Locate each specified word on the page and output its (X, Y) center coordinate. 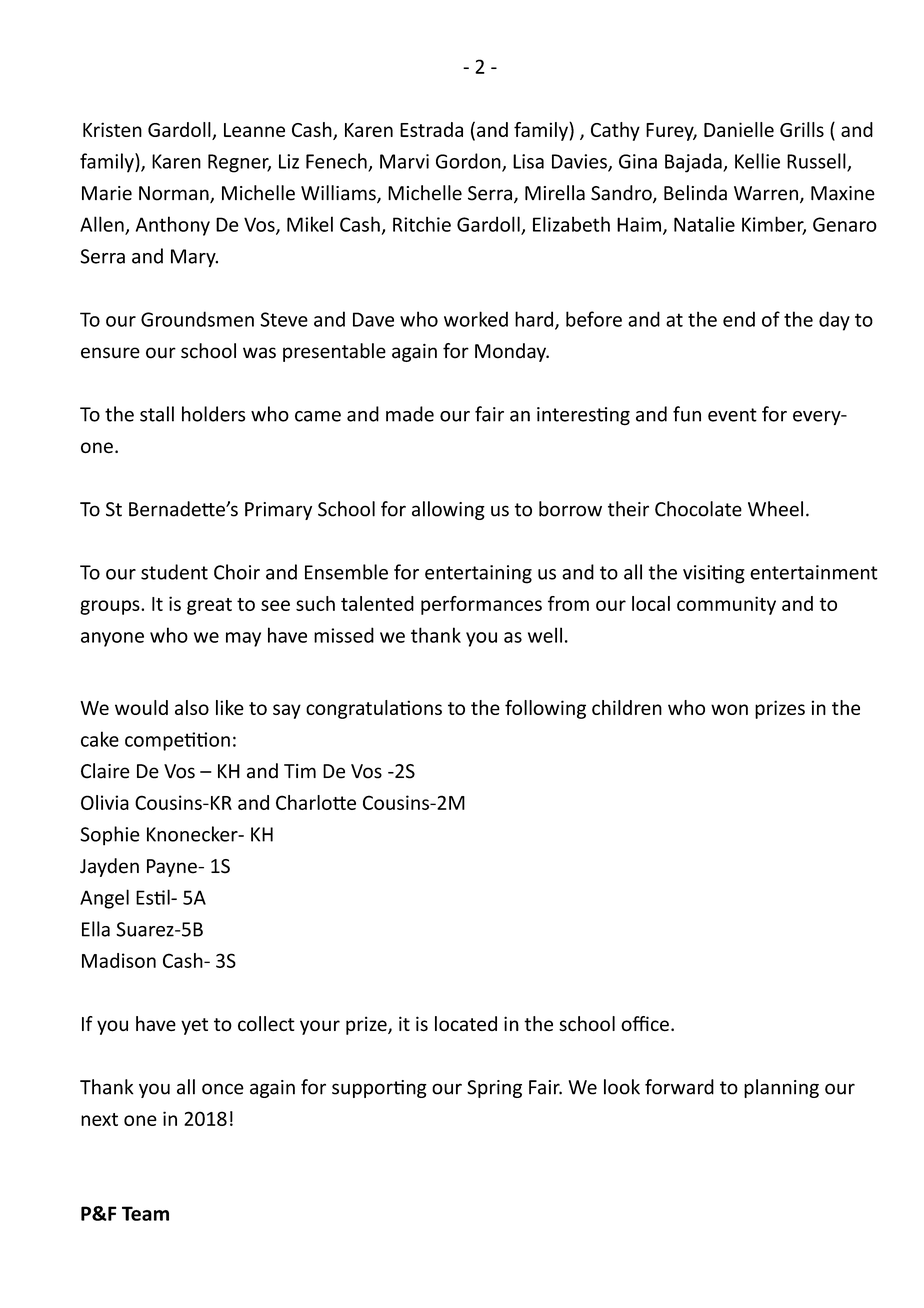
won (729, 709)
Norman (175, 194)
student (174, 572)
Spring (494, 1089)
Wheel (775, 509)
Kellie (757, 161)
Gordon (469, 162)
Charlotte (316, 802)
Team (145, 1213)
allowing (448, 510)
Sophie (110, 836)
